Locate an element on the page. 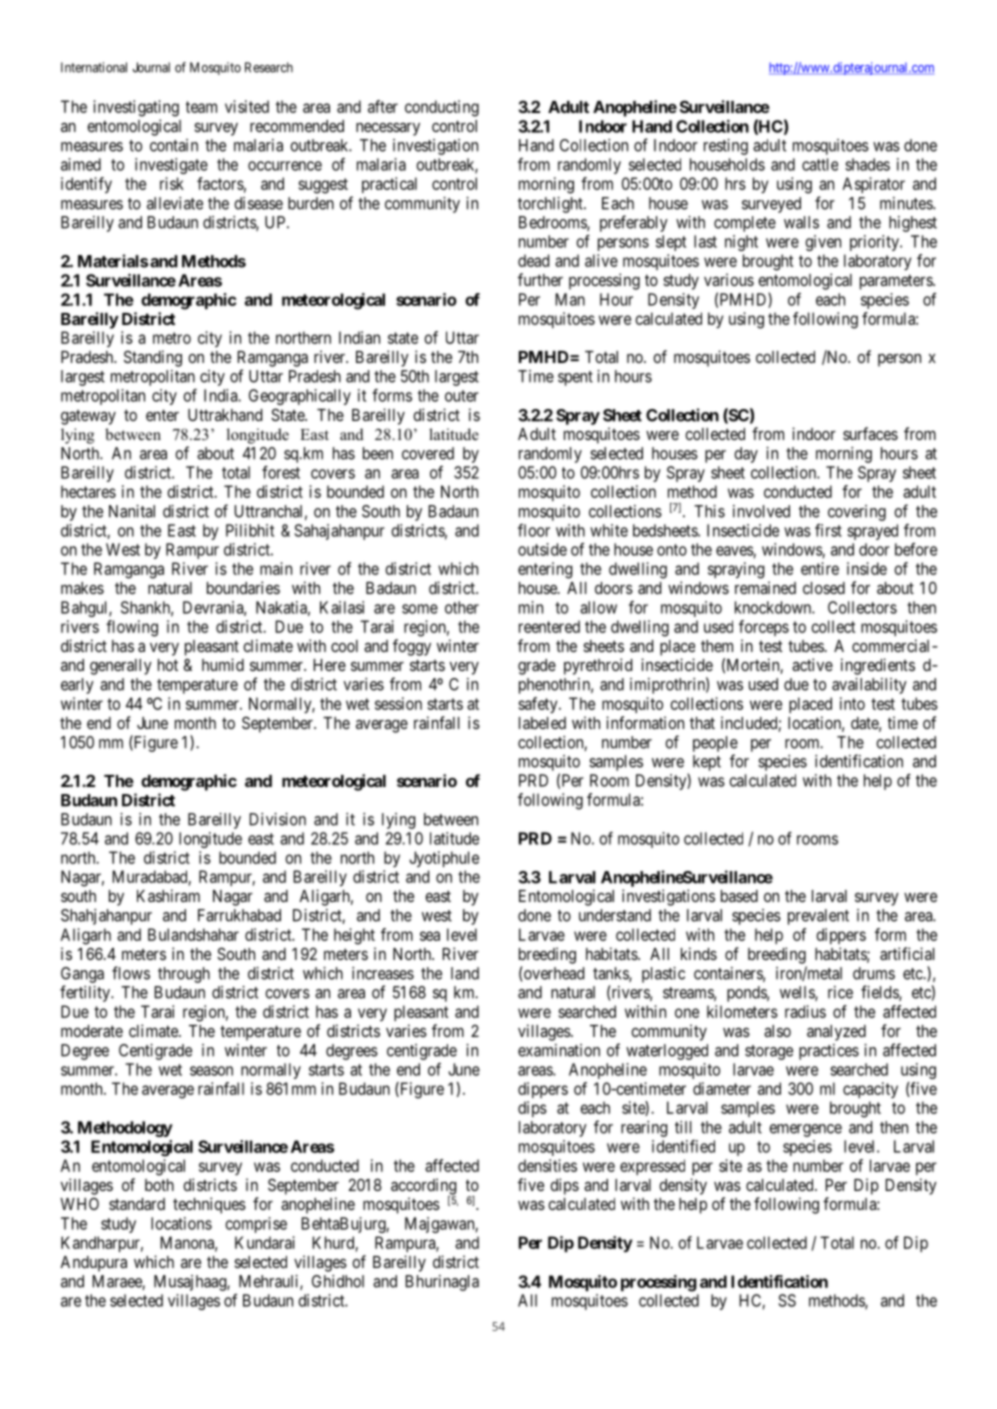 The image size is (997, 1409). prevalent is located at coordinates (818, 917).
